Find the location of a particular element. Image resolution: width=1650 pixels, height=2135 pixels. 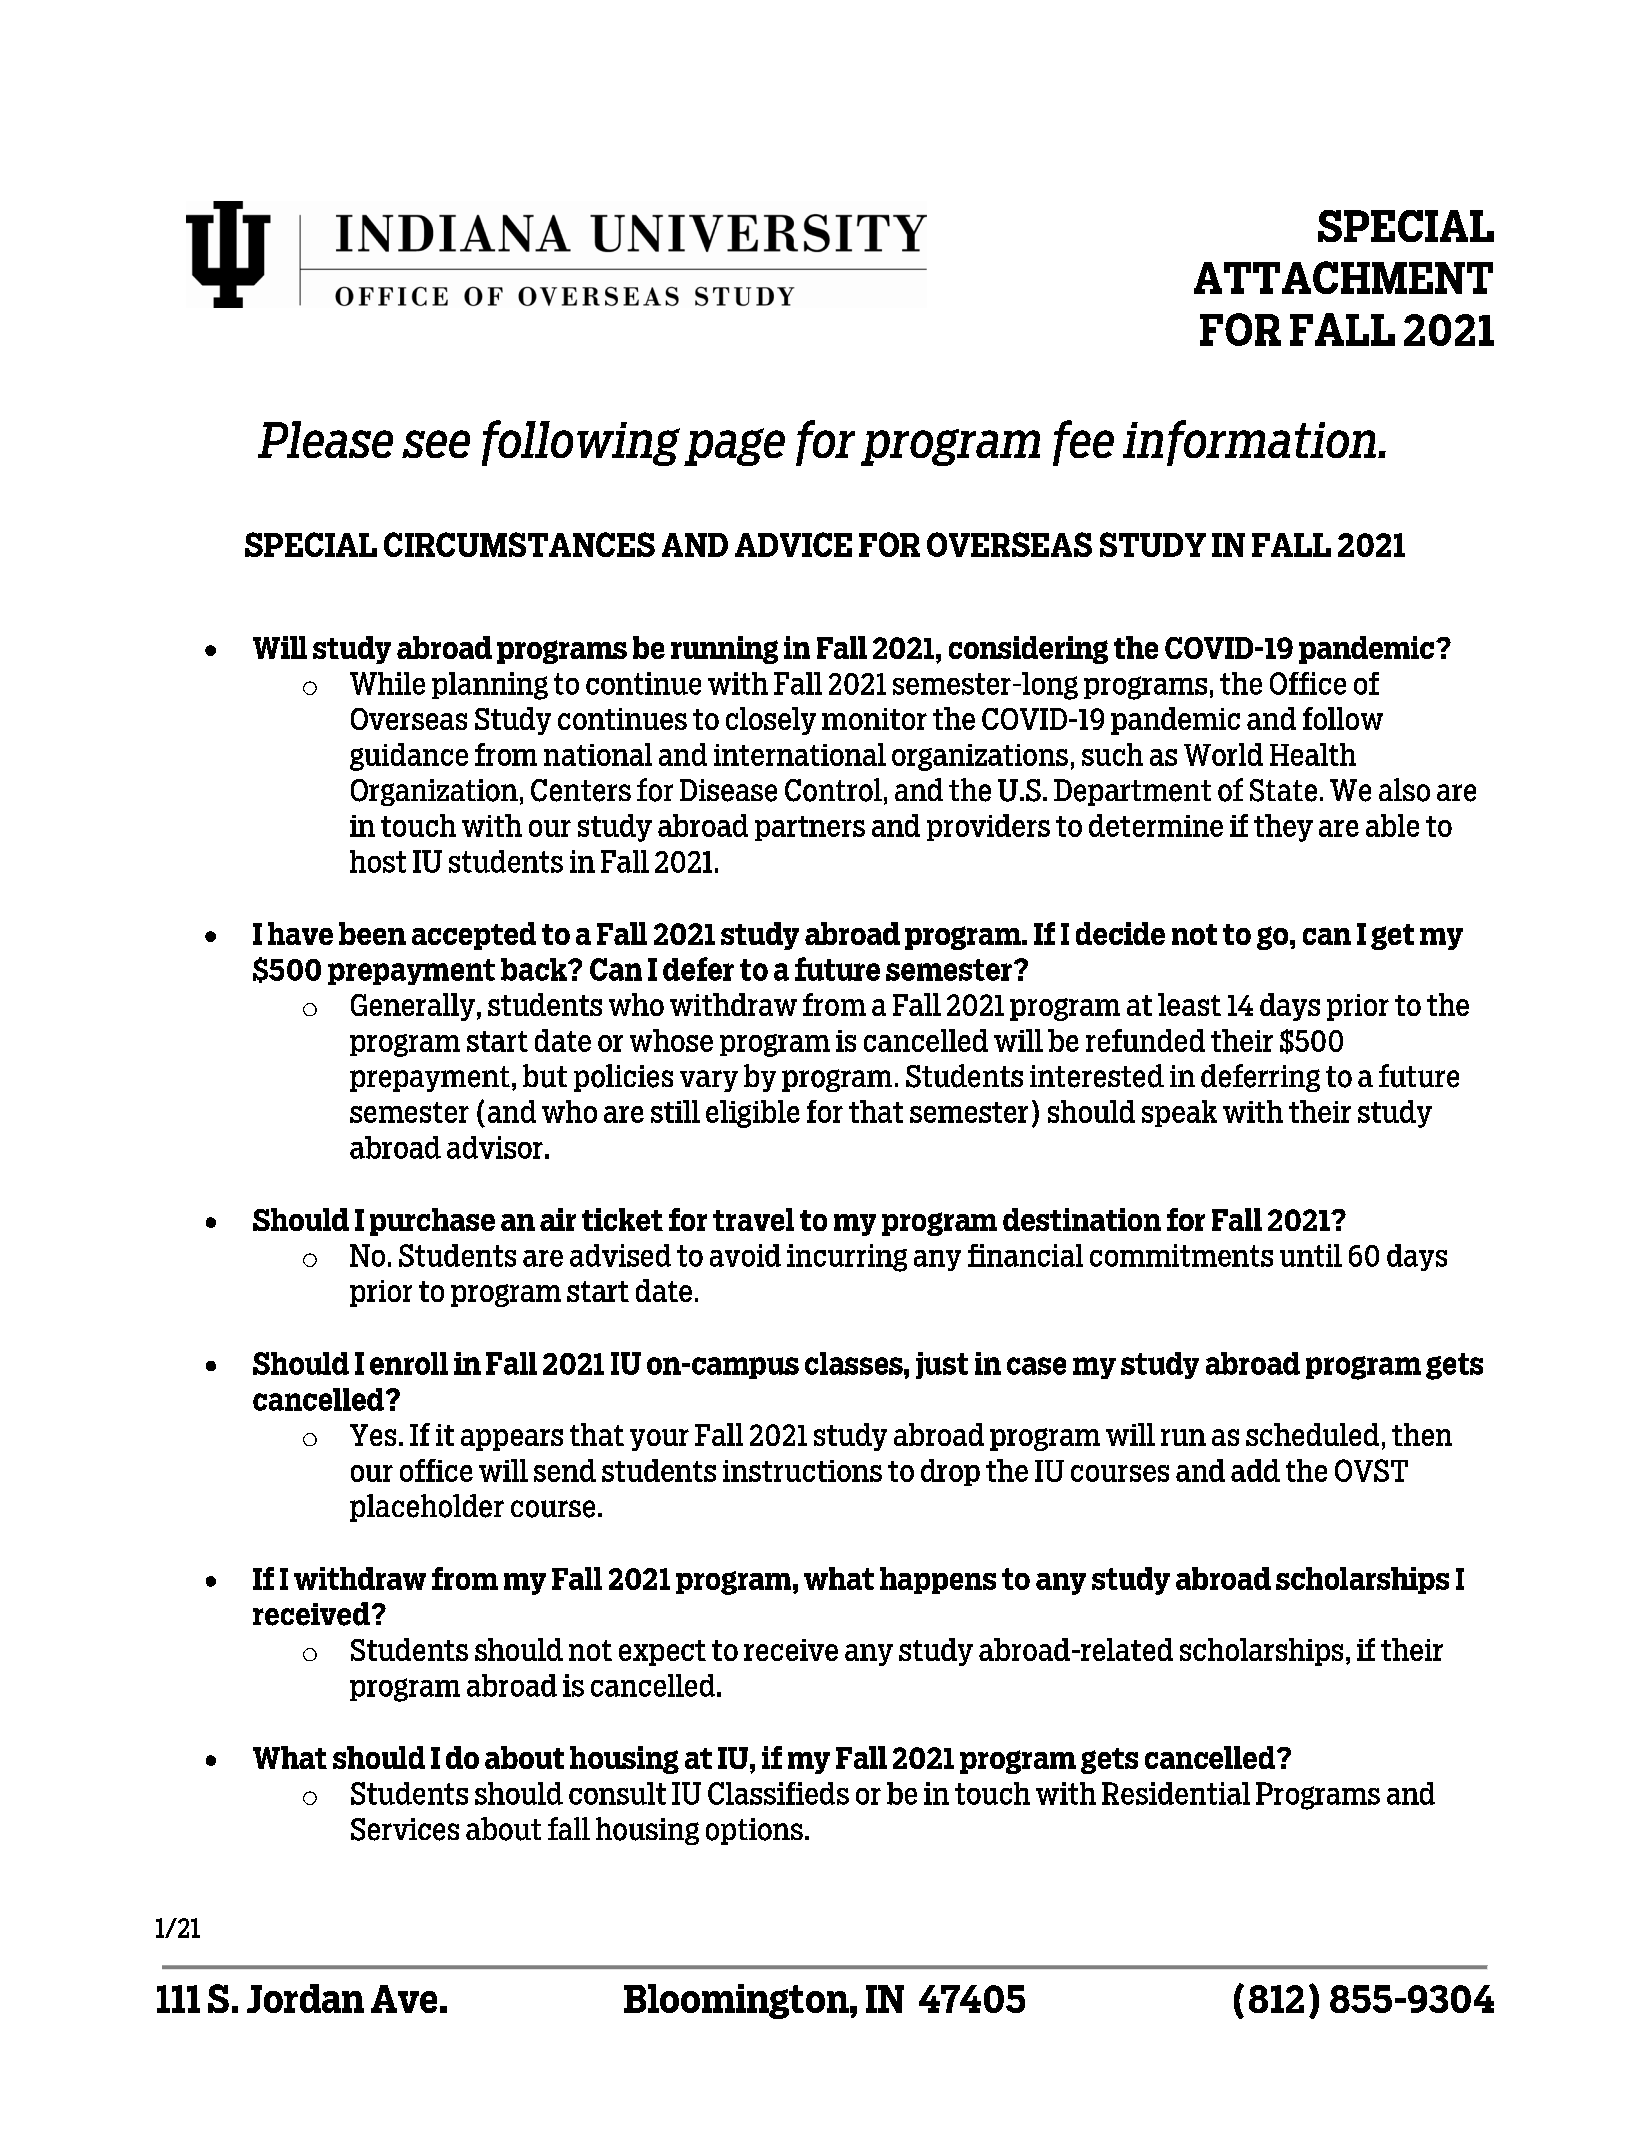

scheduled is located at coordinates (1312, 1434).
